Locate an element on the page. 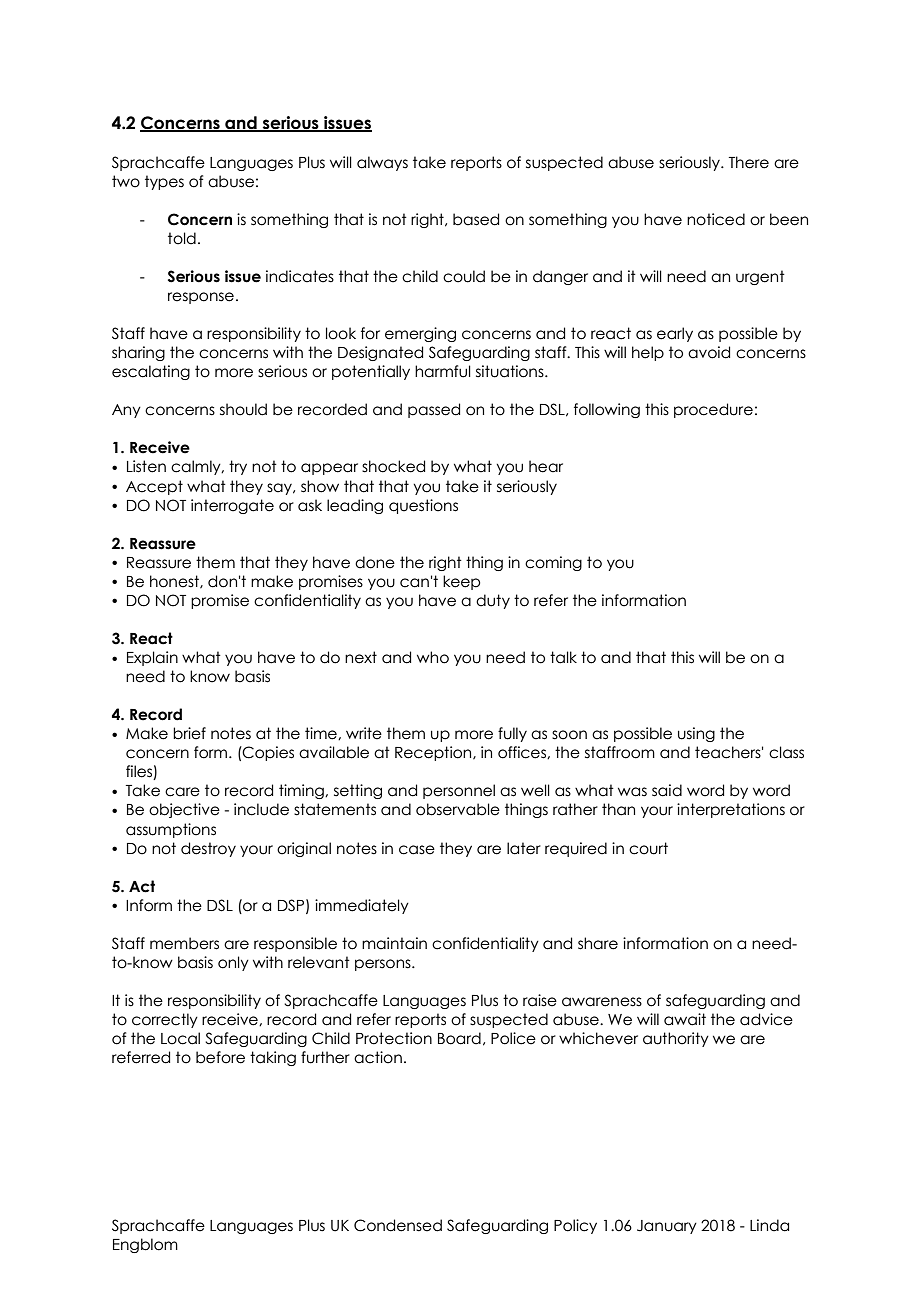 The height and width of the document is (1308, 924). types is located at coordinates (164, 182).
